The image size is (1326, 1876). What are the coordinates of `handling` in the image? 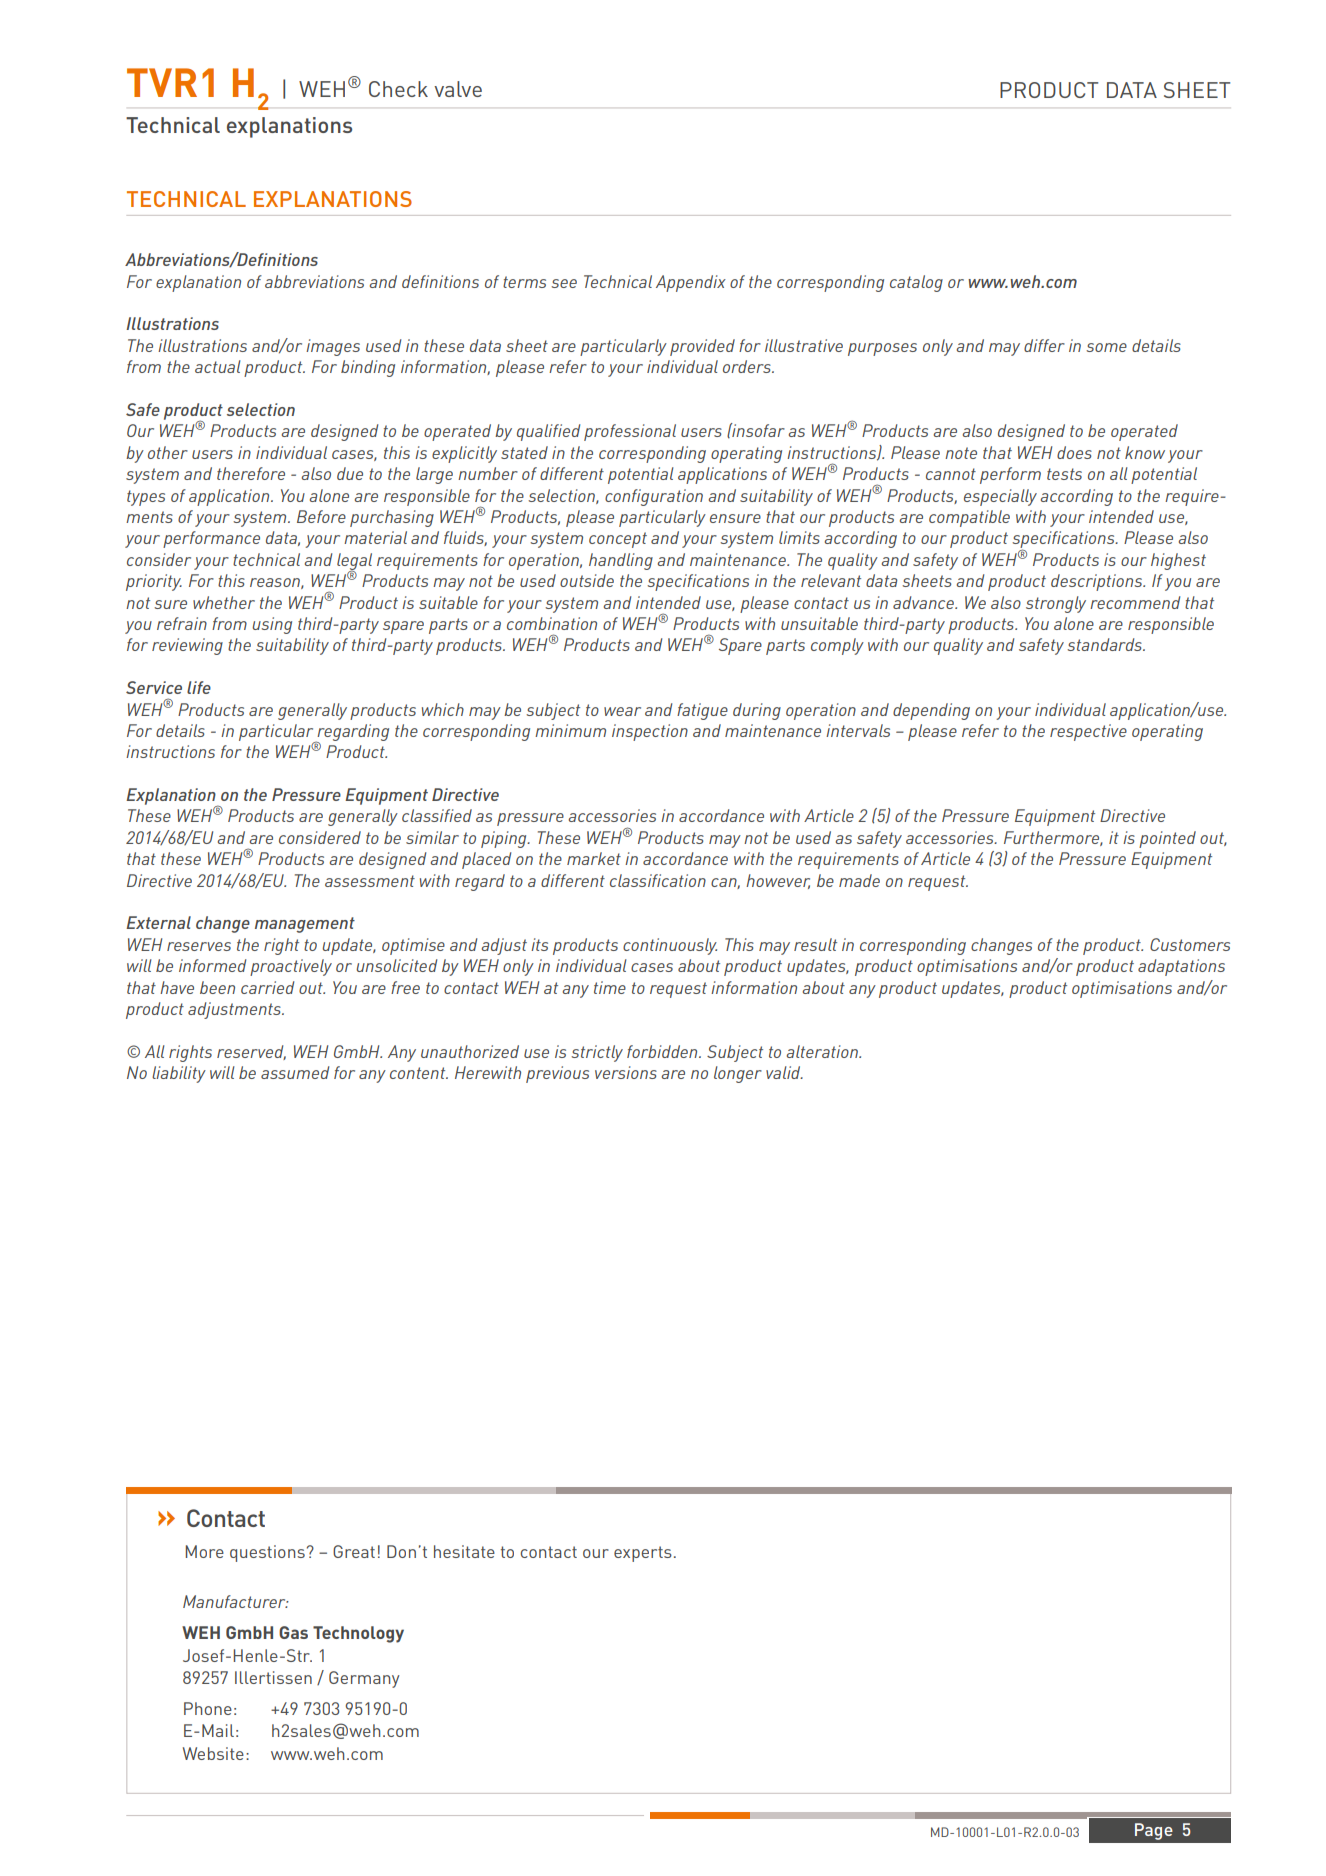 It's located at (621, 561).
